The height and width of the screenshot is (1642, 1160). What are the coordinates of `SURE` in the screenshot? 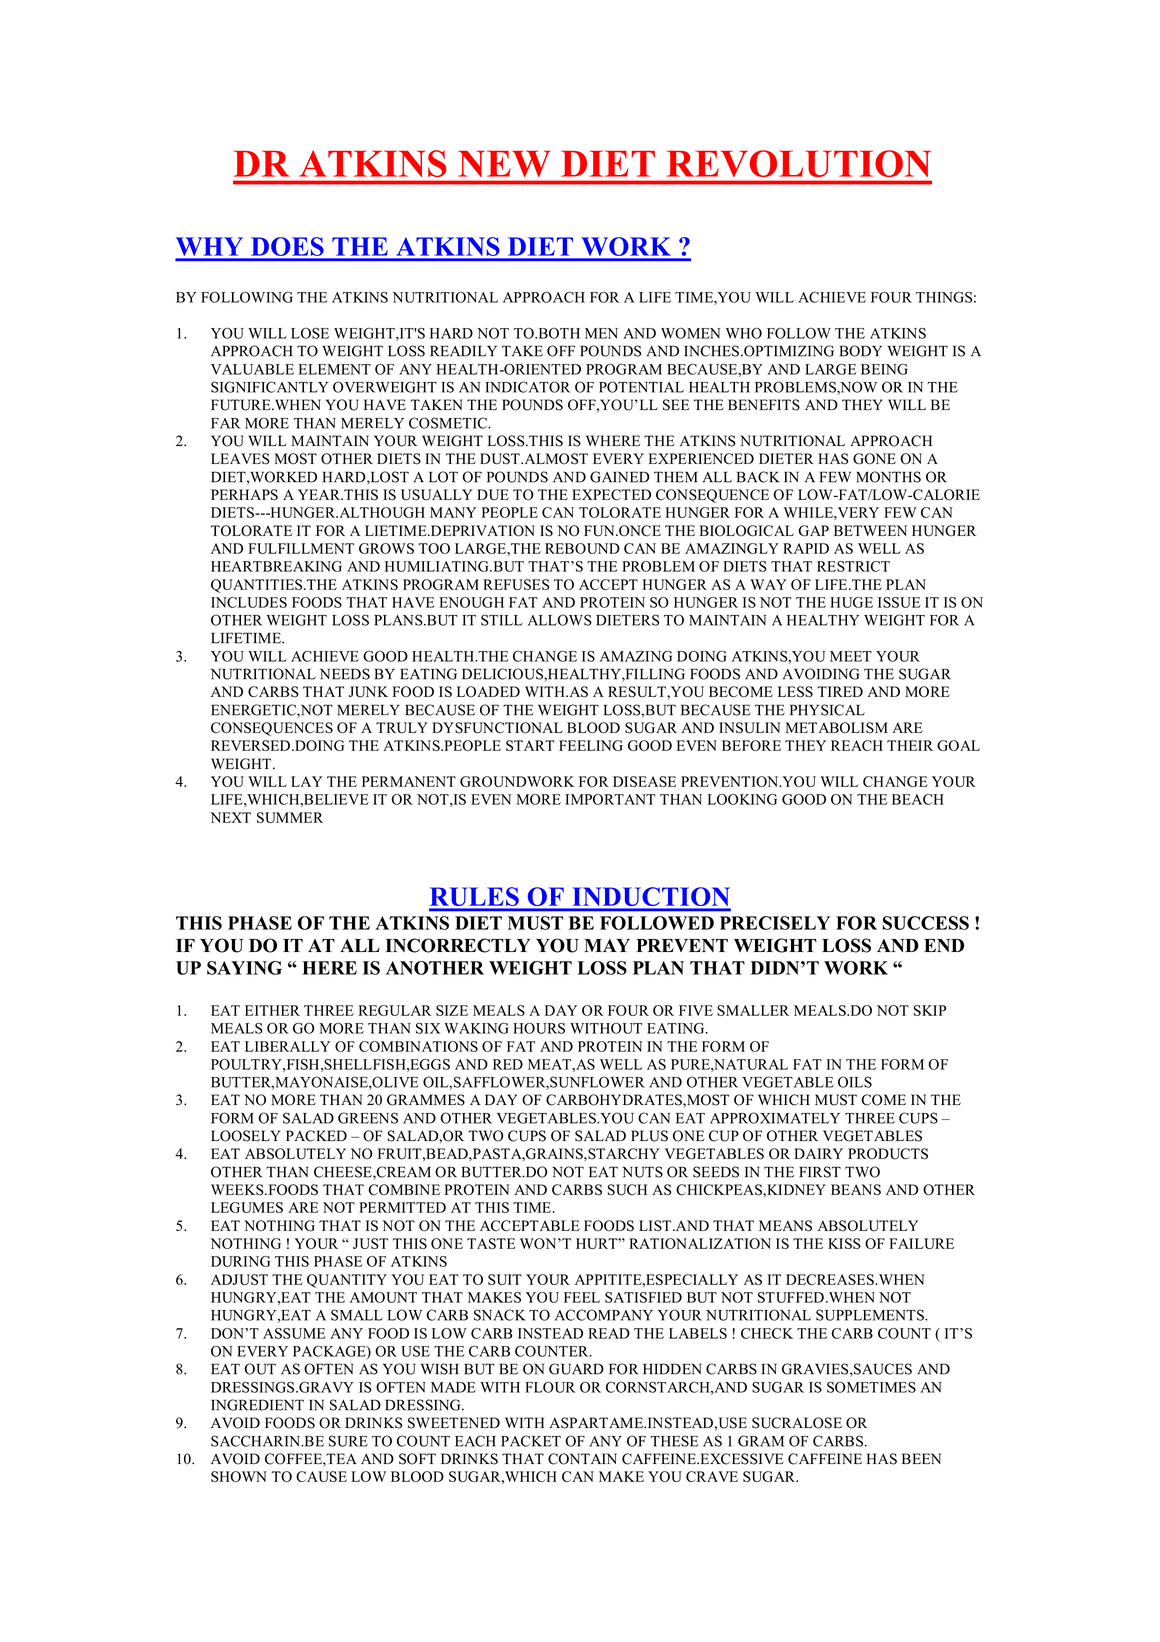 It's located at (348, 1441).
